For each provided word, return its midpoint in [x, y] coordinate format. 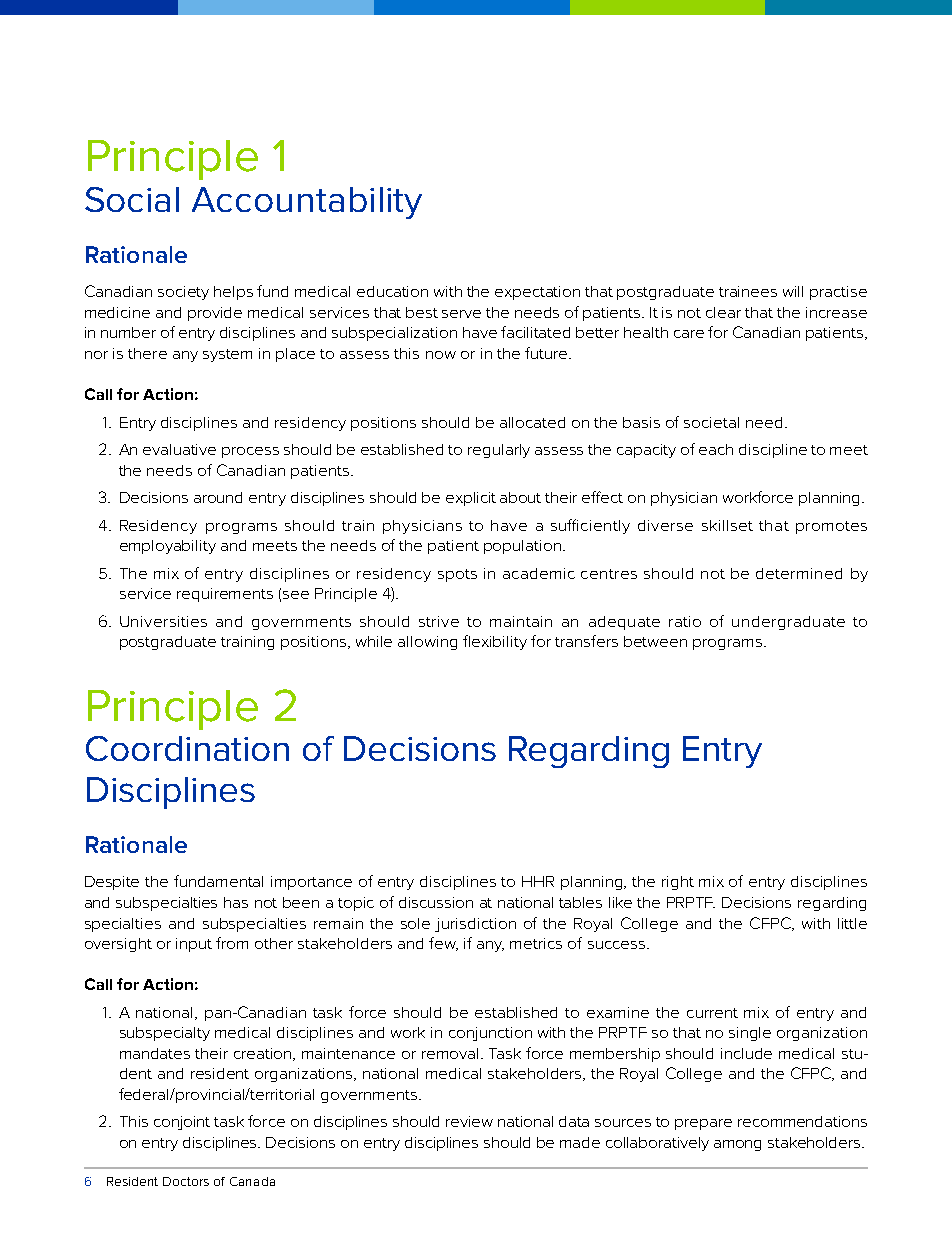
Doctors [186, 1181]
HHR [538, 881]
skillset [727, 525]
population [522, 547]
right [678, 883]
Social [132, 199]
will [793, 291]
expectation [537, 293]
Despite [112, 883]
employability [168, 547]
